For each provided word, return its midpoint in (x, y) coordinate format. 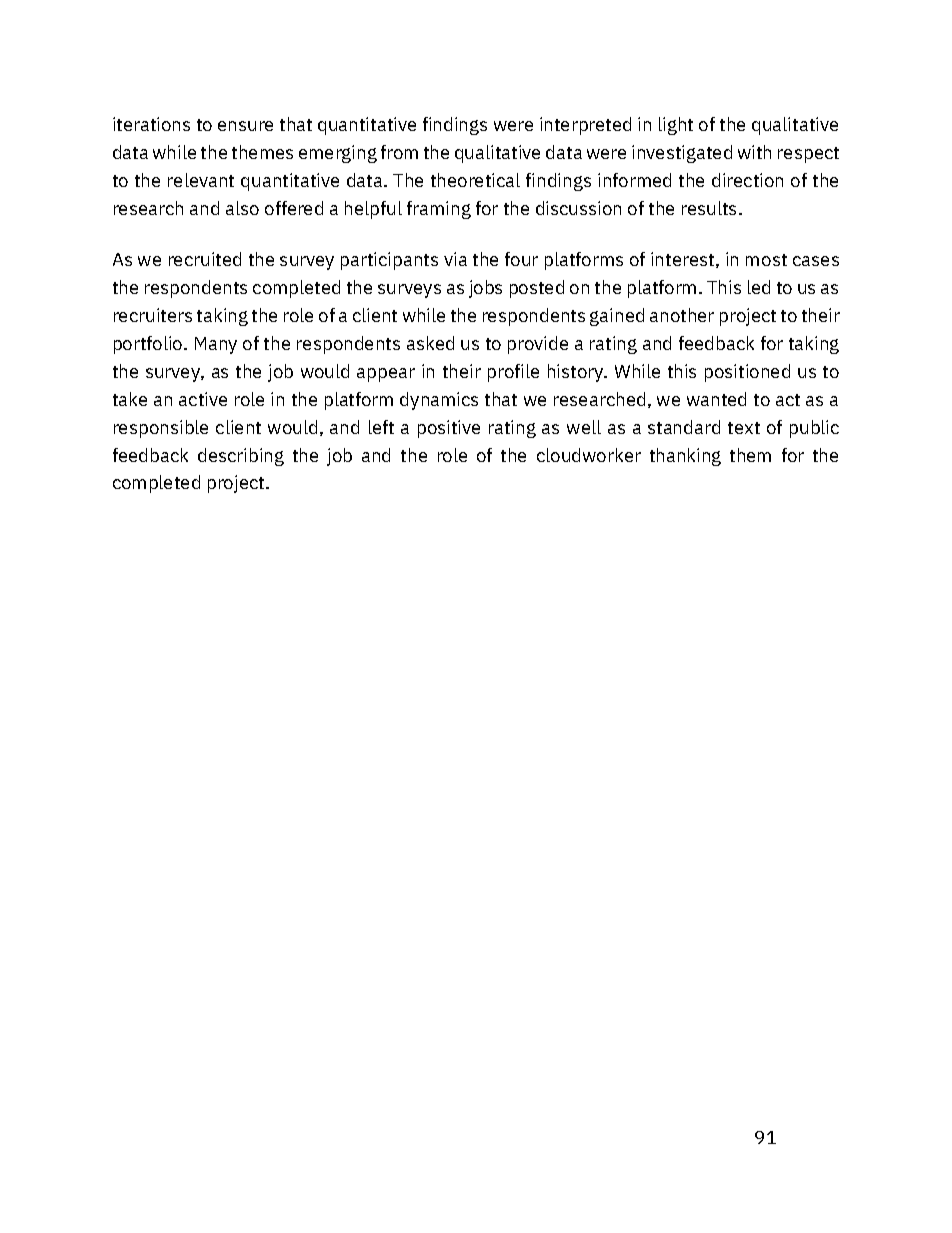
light (676, 126)
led (759, 287)
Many (216, 345)
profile (513, 373)
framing (439, 210)
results (709, 208)
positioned (747, 373)
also (242, 208)
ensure (245, 126)
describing (241, 457)
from (399, 152)
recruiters (153, 315)
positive (449, 429)
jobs (485, 289)
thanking (685, 457)
